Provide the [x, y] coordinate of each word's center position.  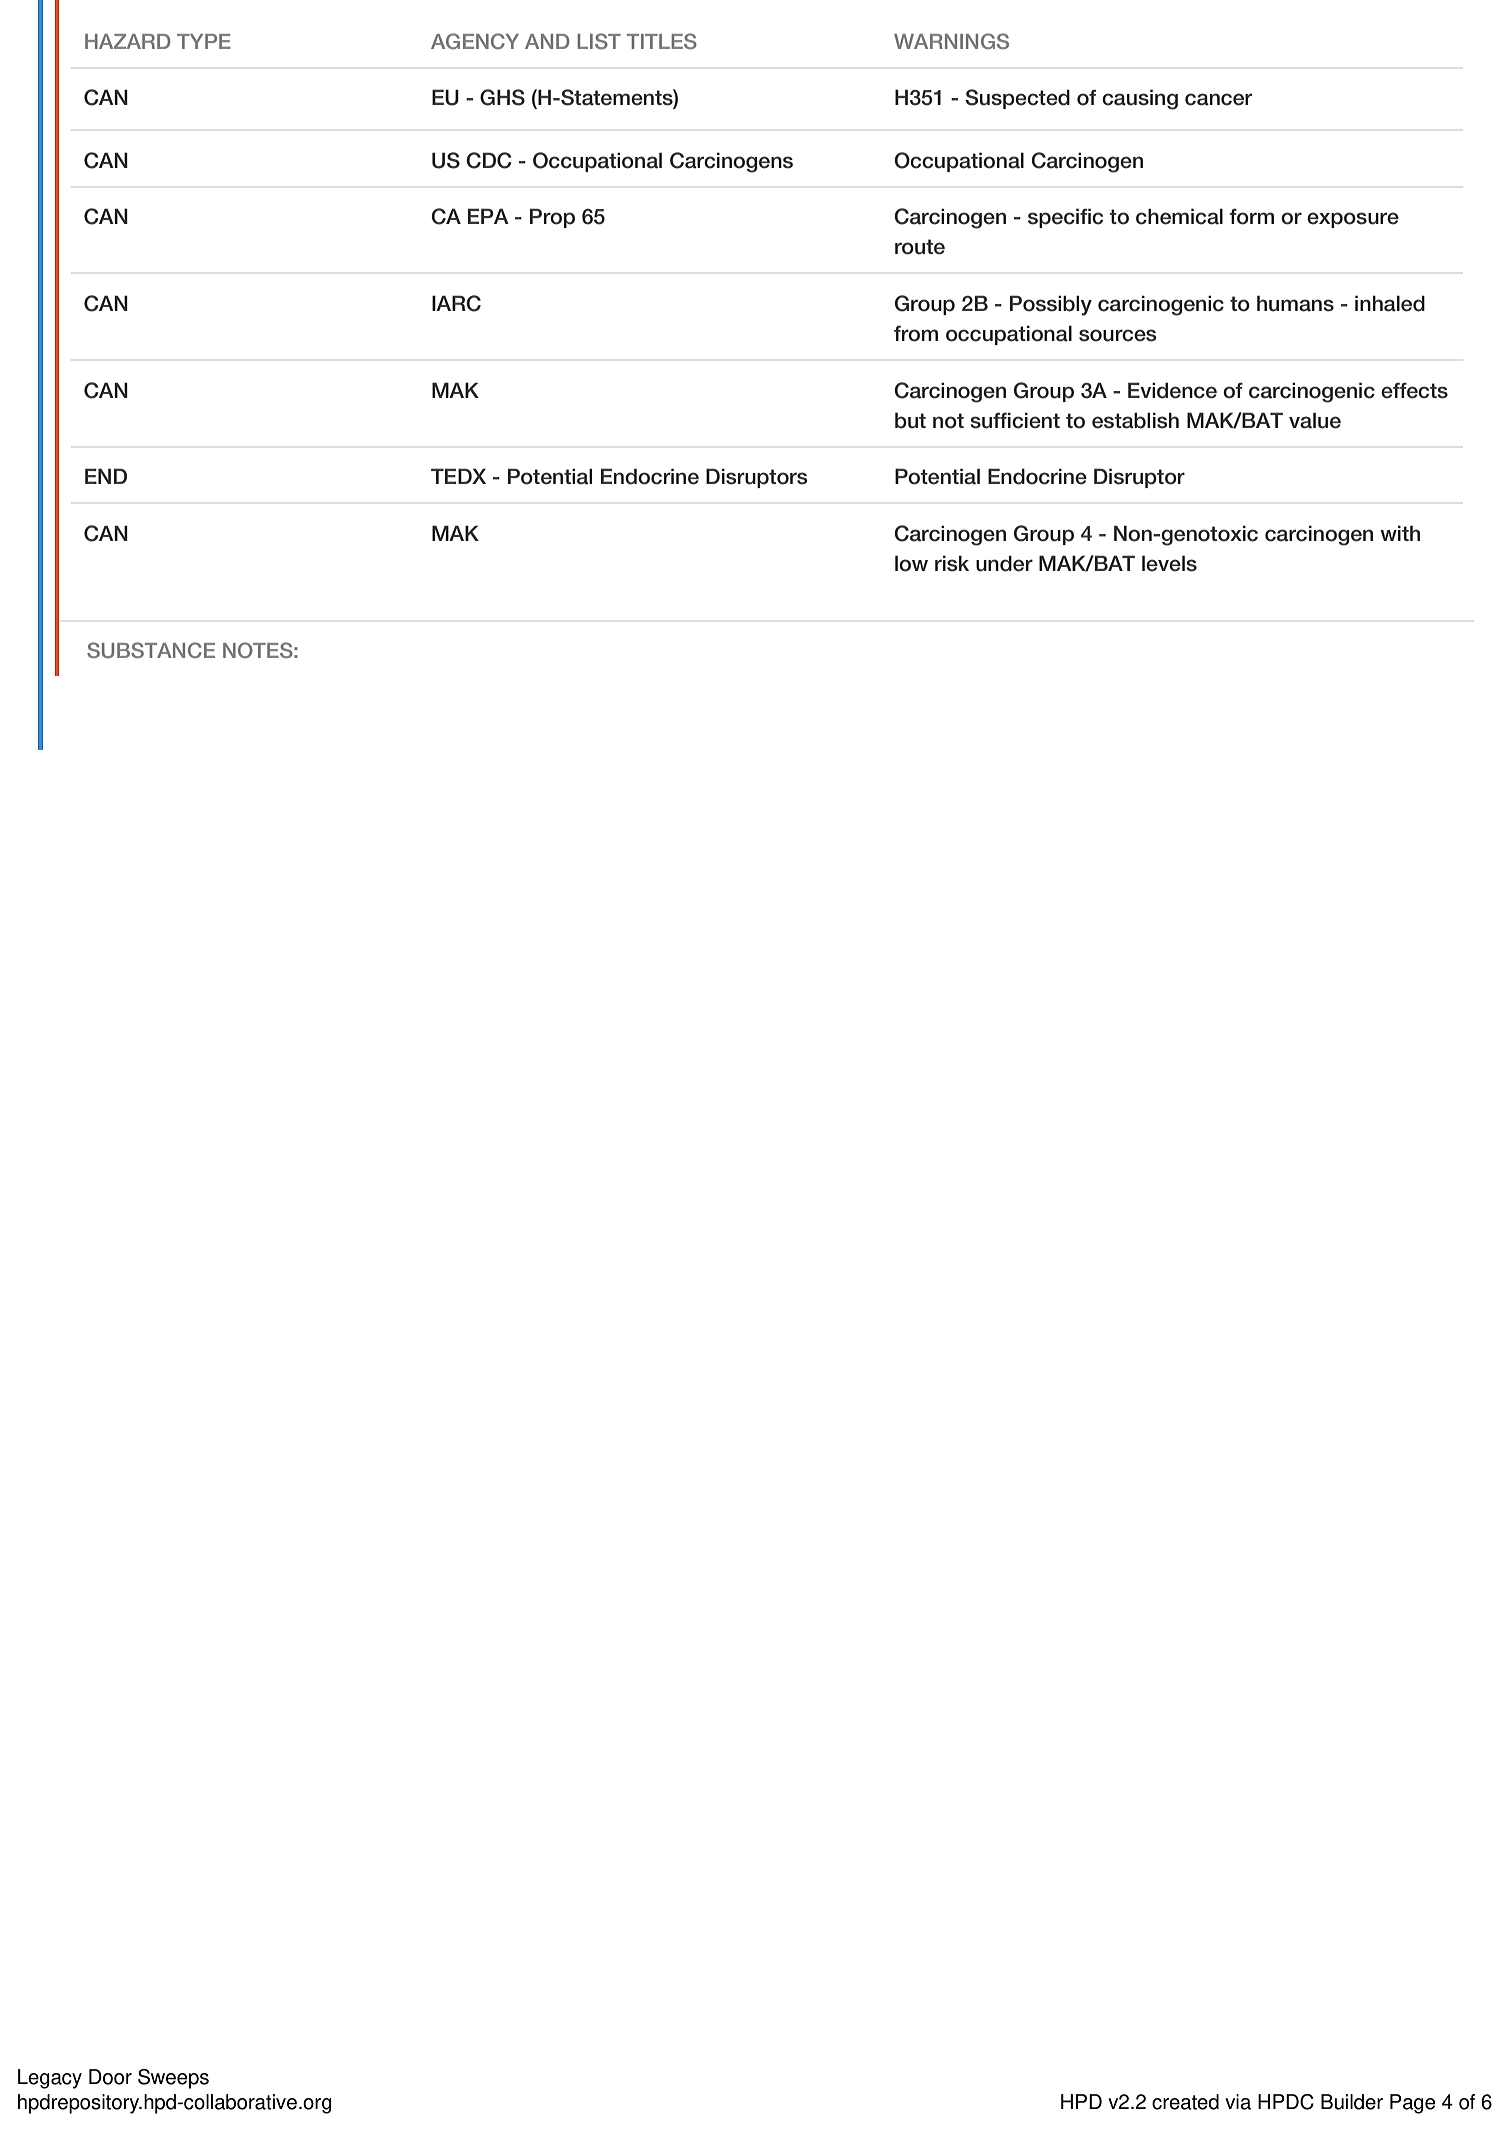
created [1185, 2102]
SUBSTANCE [151, 650]
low [911, 563]
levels [1169, 563]
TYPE [204, 41]
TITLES [662, 41]
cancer [1218, 99]
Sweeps [173, 2079]
